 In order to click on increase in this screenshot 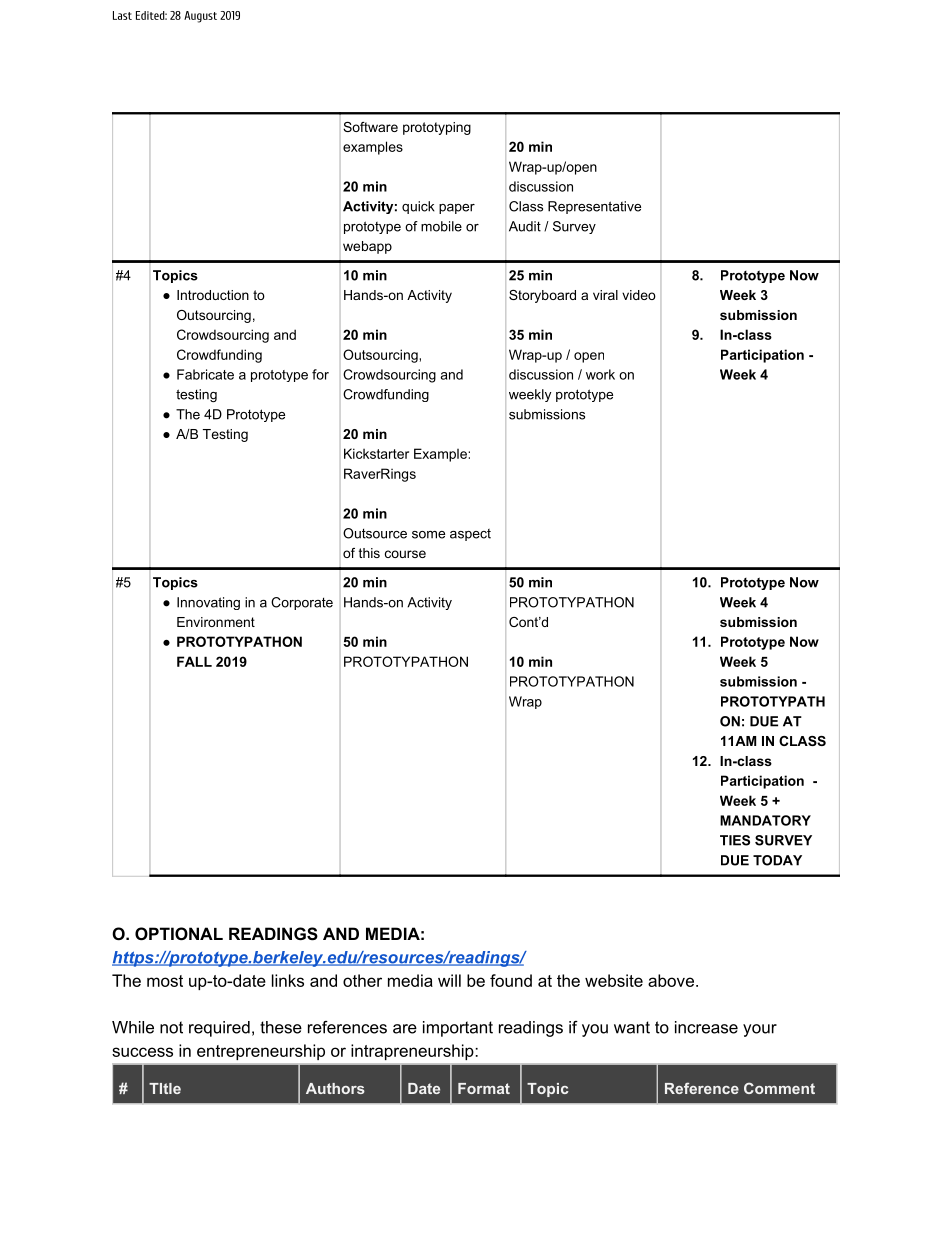, I will do `click(706, 1027)`.
